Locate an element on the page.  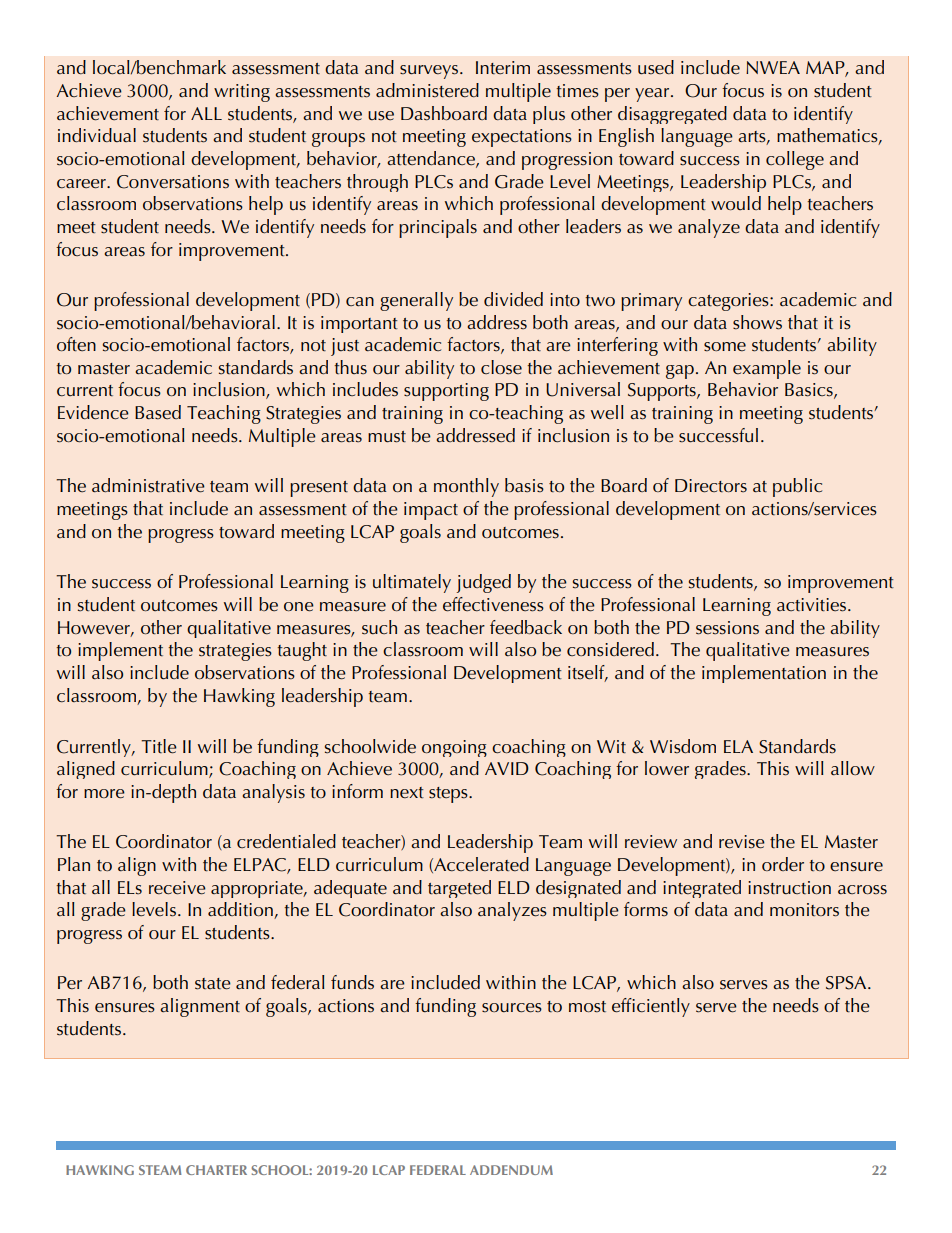
public is located at coordinates (797, 487).
